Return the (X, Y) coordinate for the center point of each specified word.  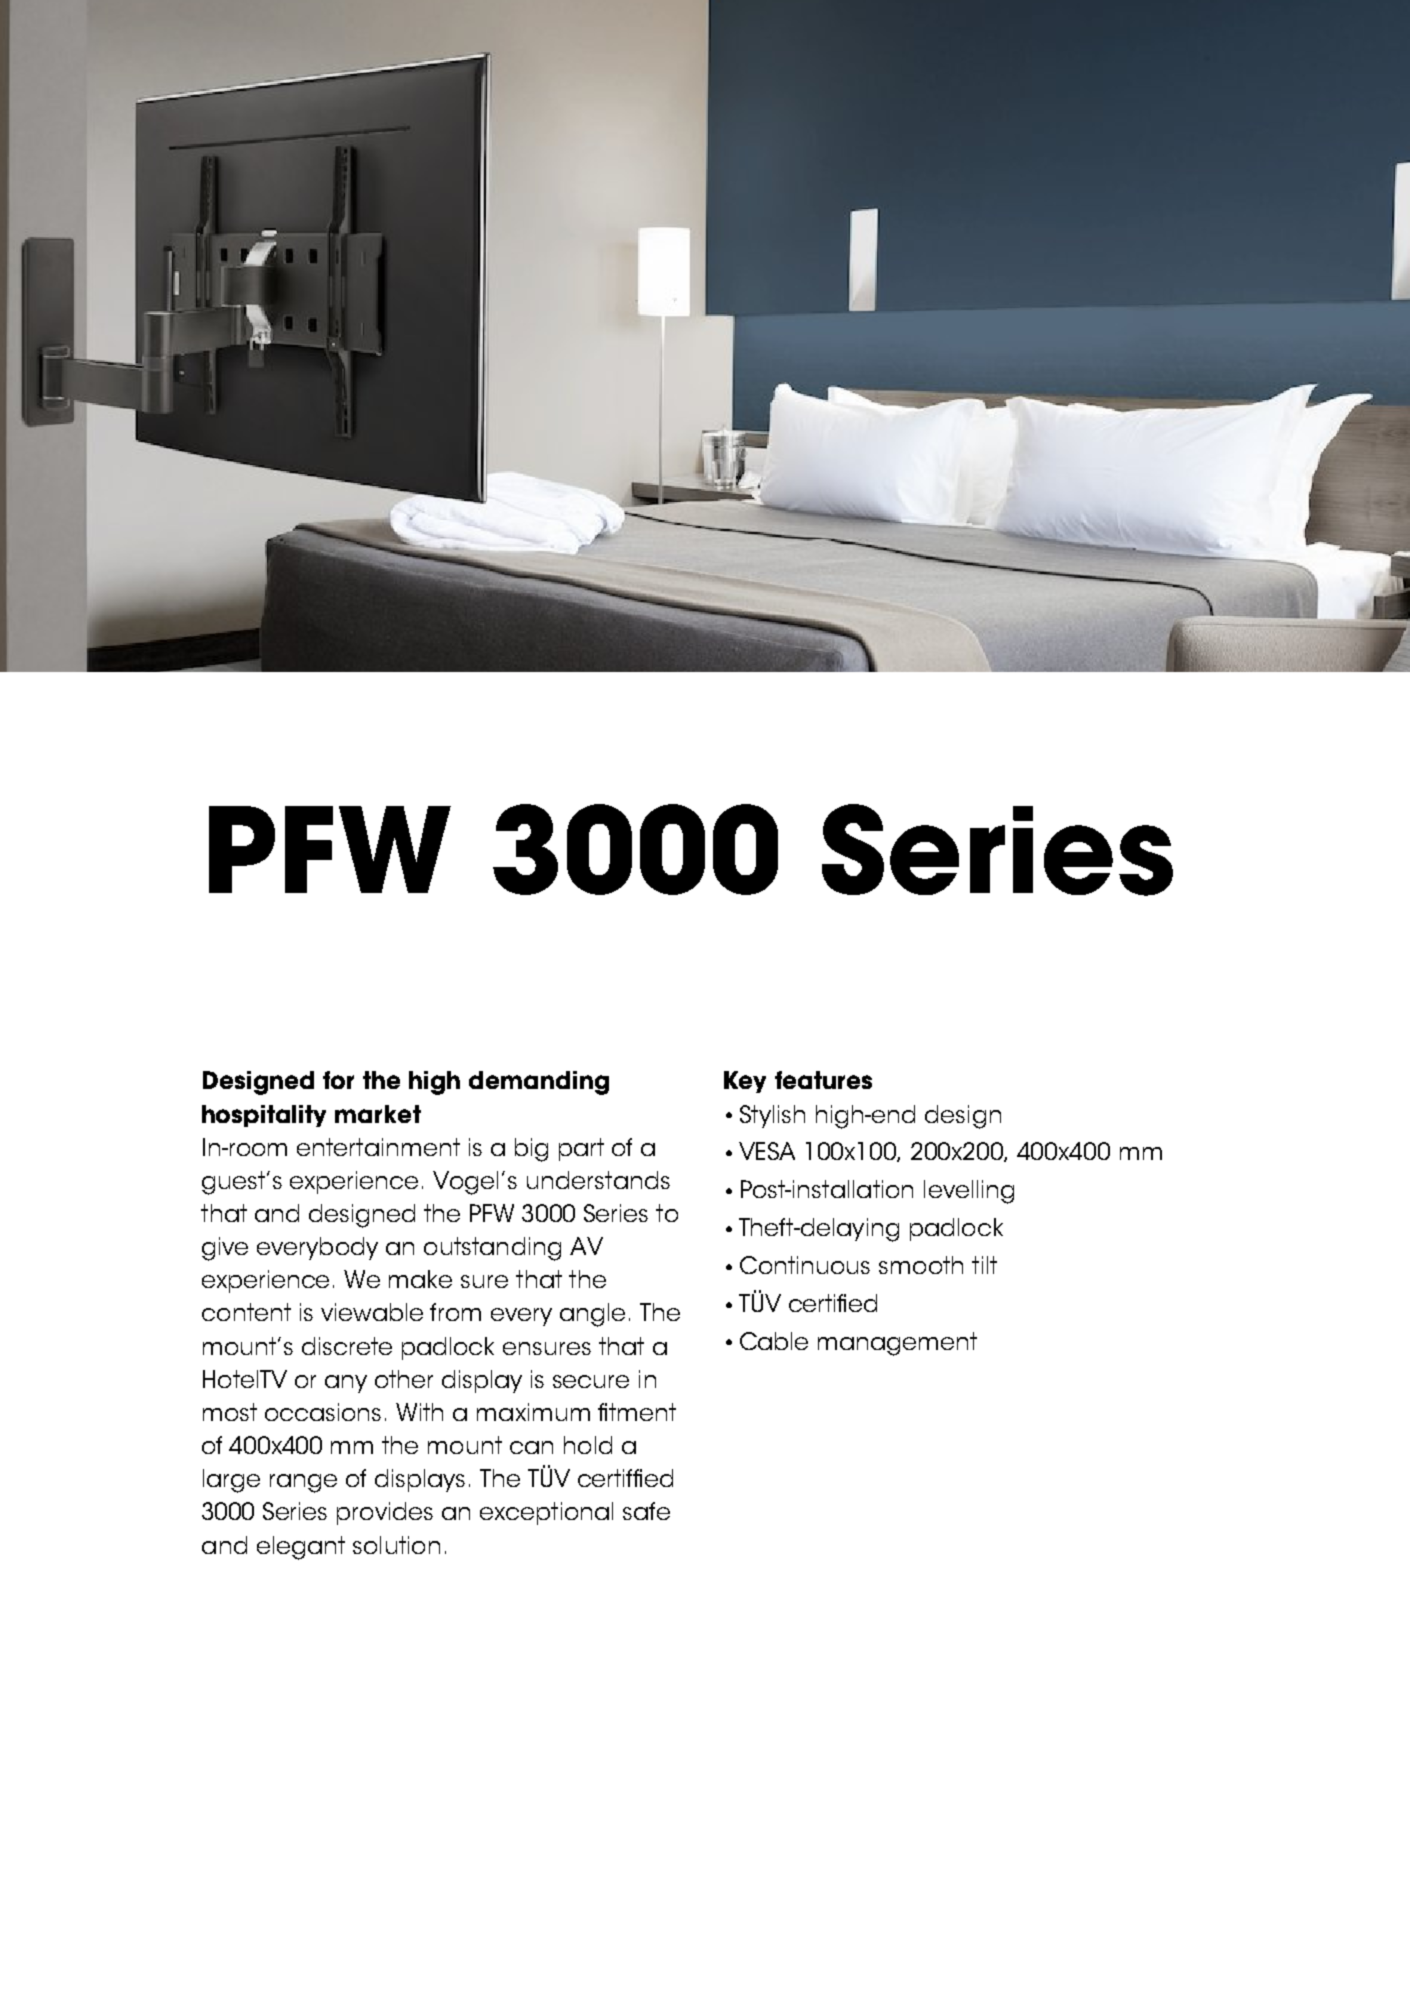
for (338, 1080)
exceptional (546, 1513)
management (897, 1344)
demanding (539, 1083)
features (823, 1080)
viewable (372, 1312)
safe (646, 1511)
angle (592, 1315)
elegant (301, 1548)
